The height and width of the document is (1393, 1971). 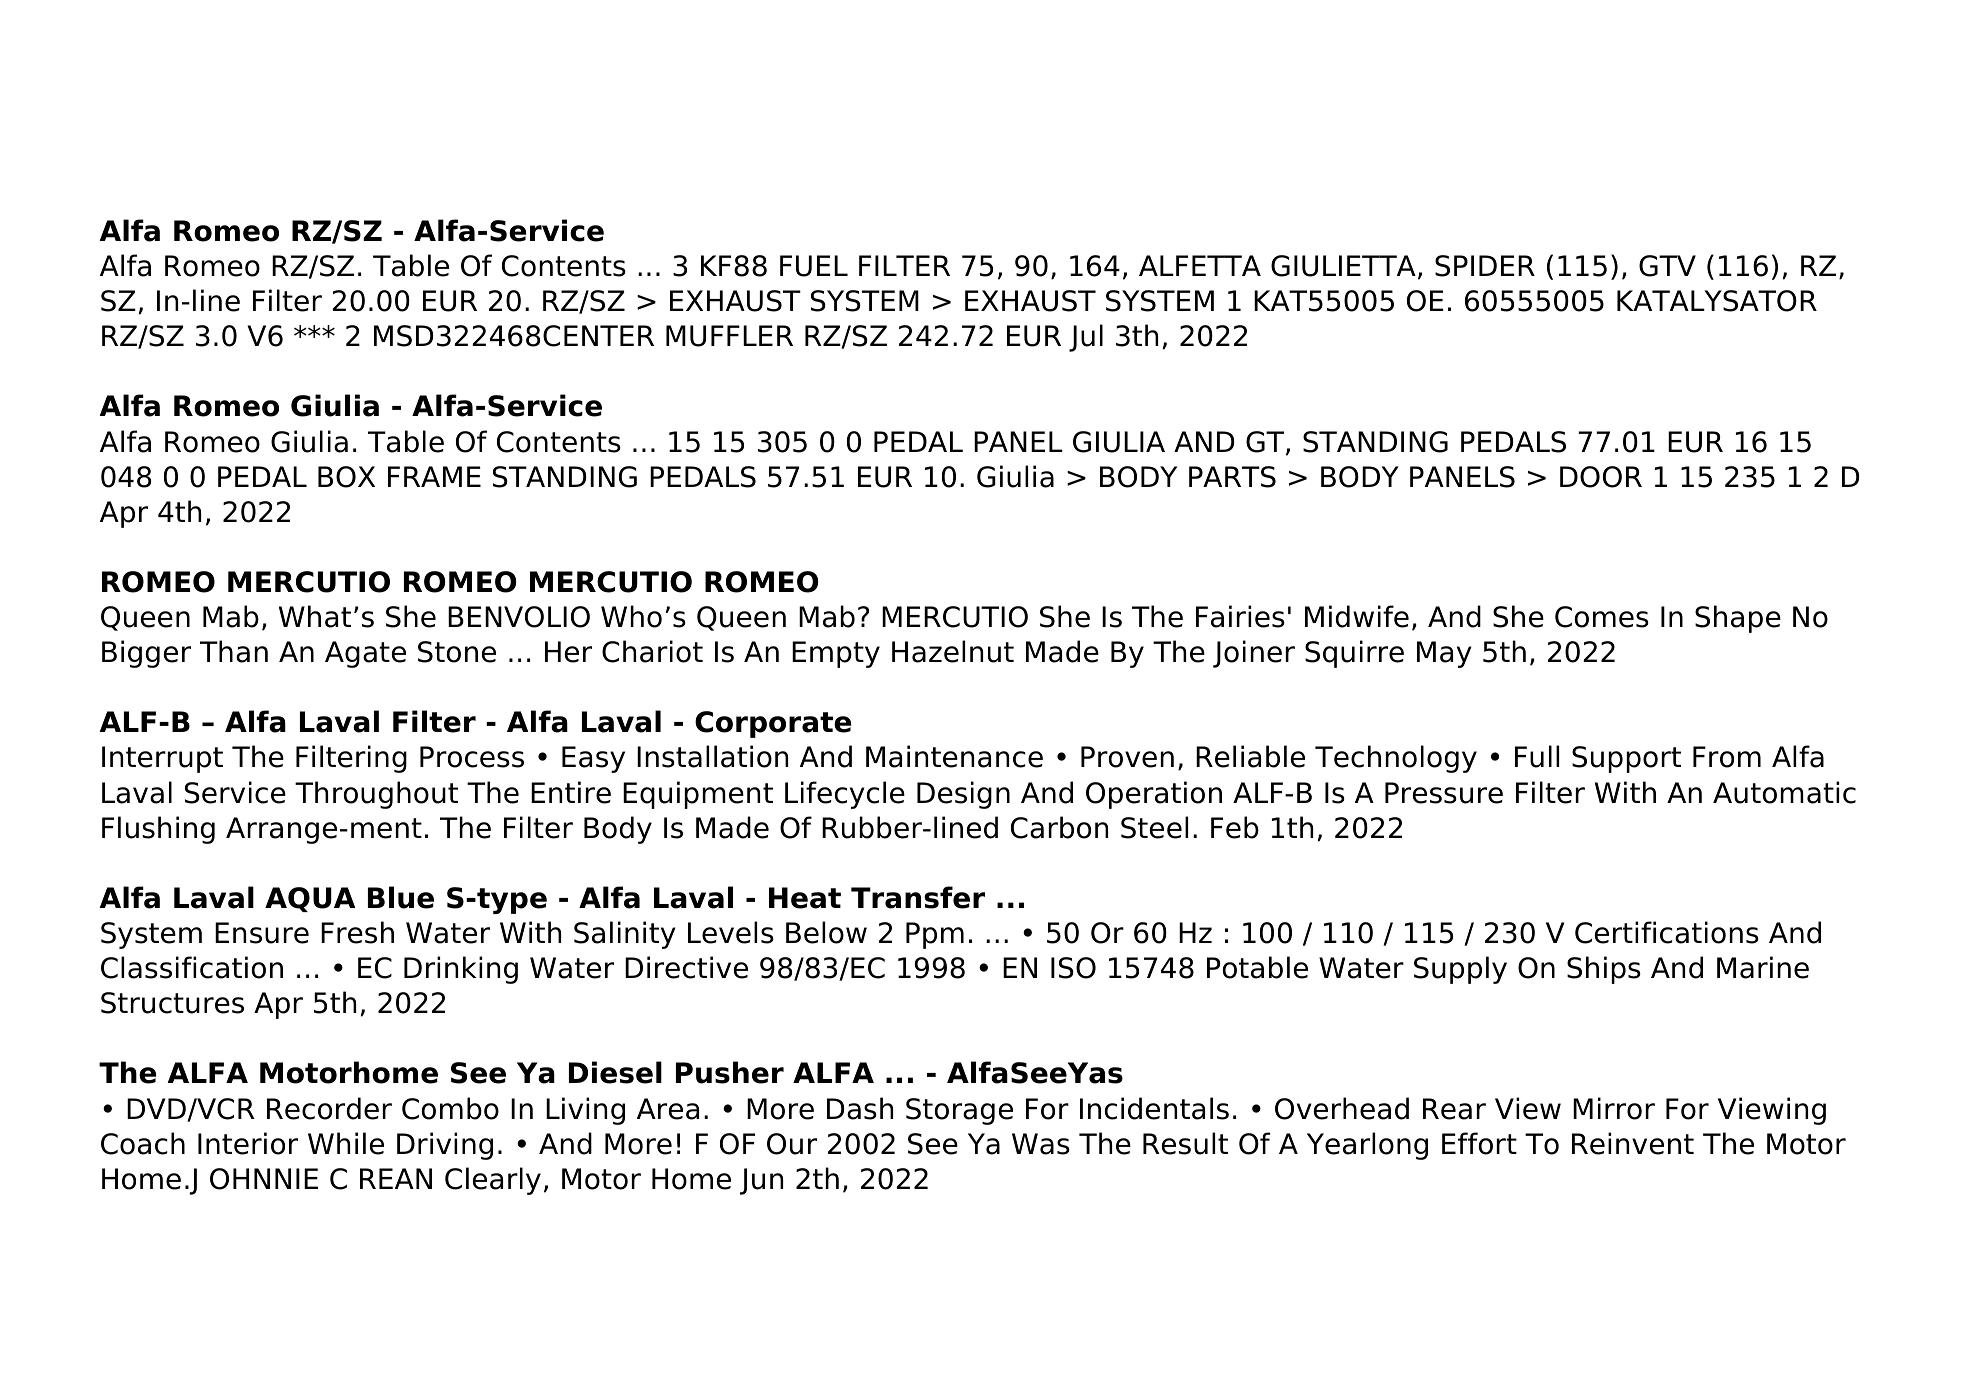 What do you see at coordinates (1633, 1143) in the document?
I see `Reinvent` at bounding box center [1633, 1143].
